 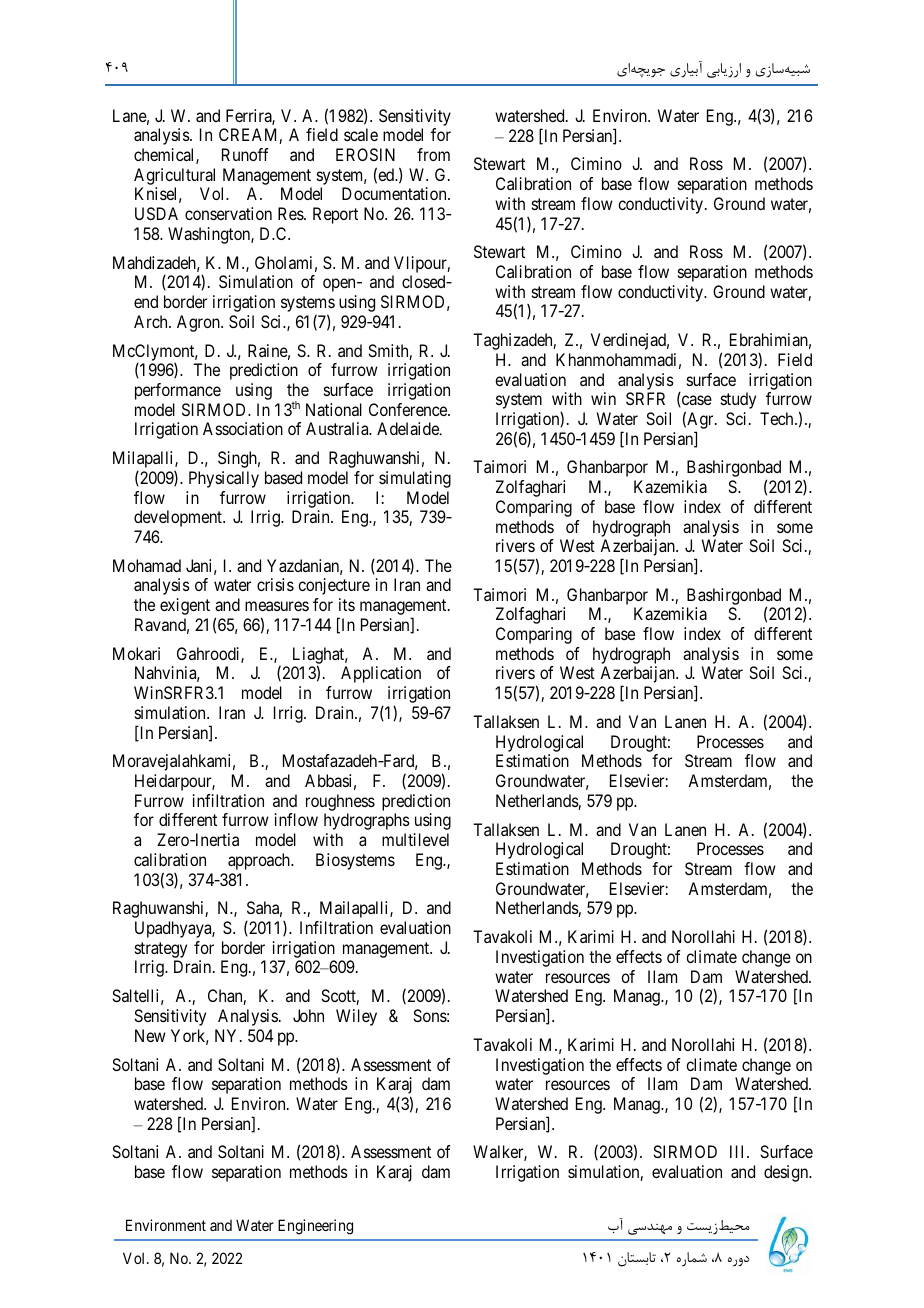 What do you see at coordinates (356, 1017) in the page?
I see `Wiley` at bounding box center [356, 1017].
